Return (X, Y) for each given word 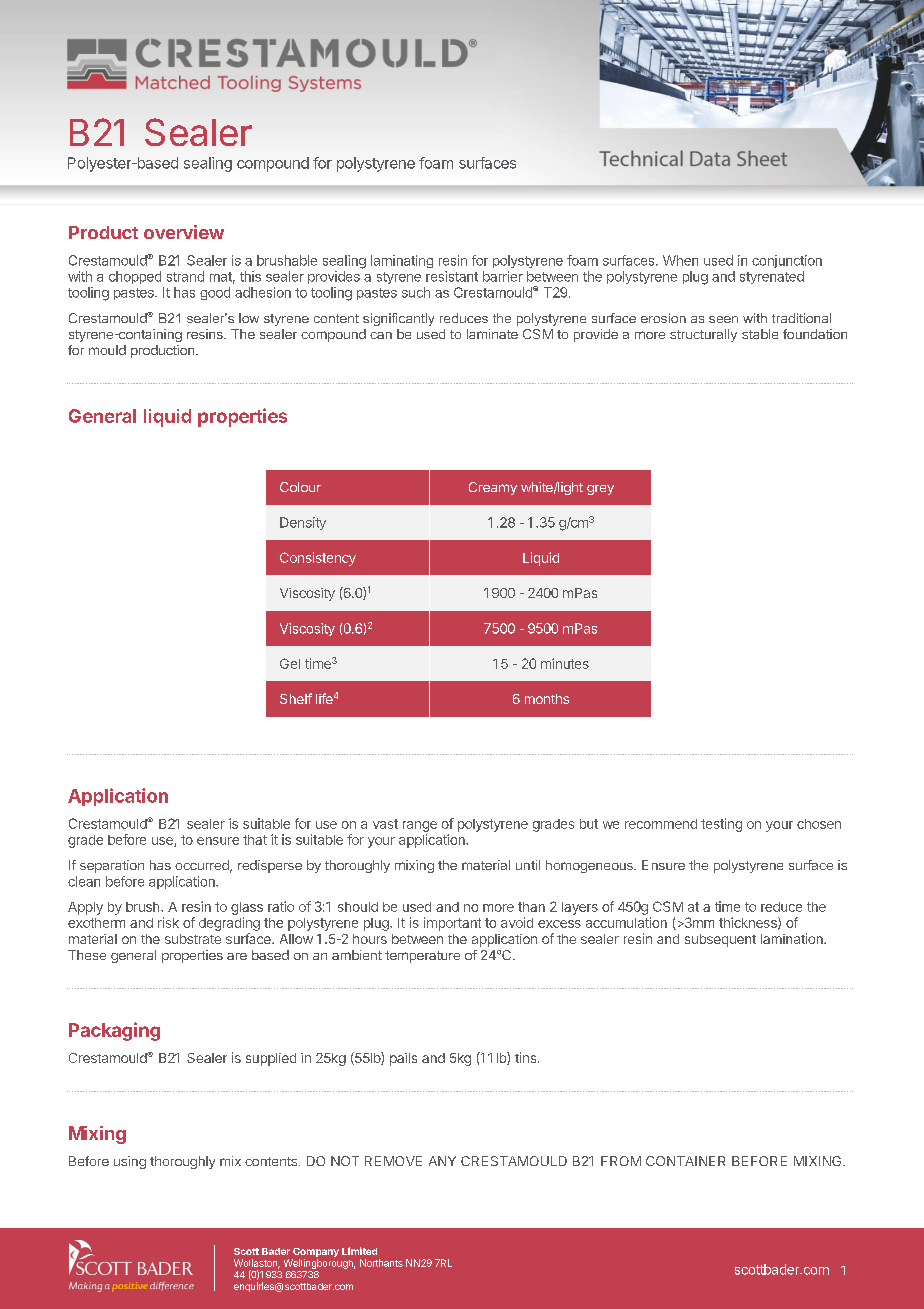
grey (600, 490)
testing (721, 825)
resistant (452, 276)
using (130, 1162)
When (680, 260)
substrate (193, 939)
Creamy (493, 488)
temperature (422, 957)
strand (185, 276)
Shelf (296, 698)
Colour (300, 487)
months (547, 699)
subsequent (720, 940)
